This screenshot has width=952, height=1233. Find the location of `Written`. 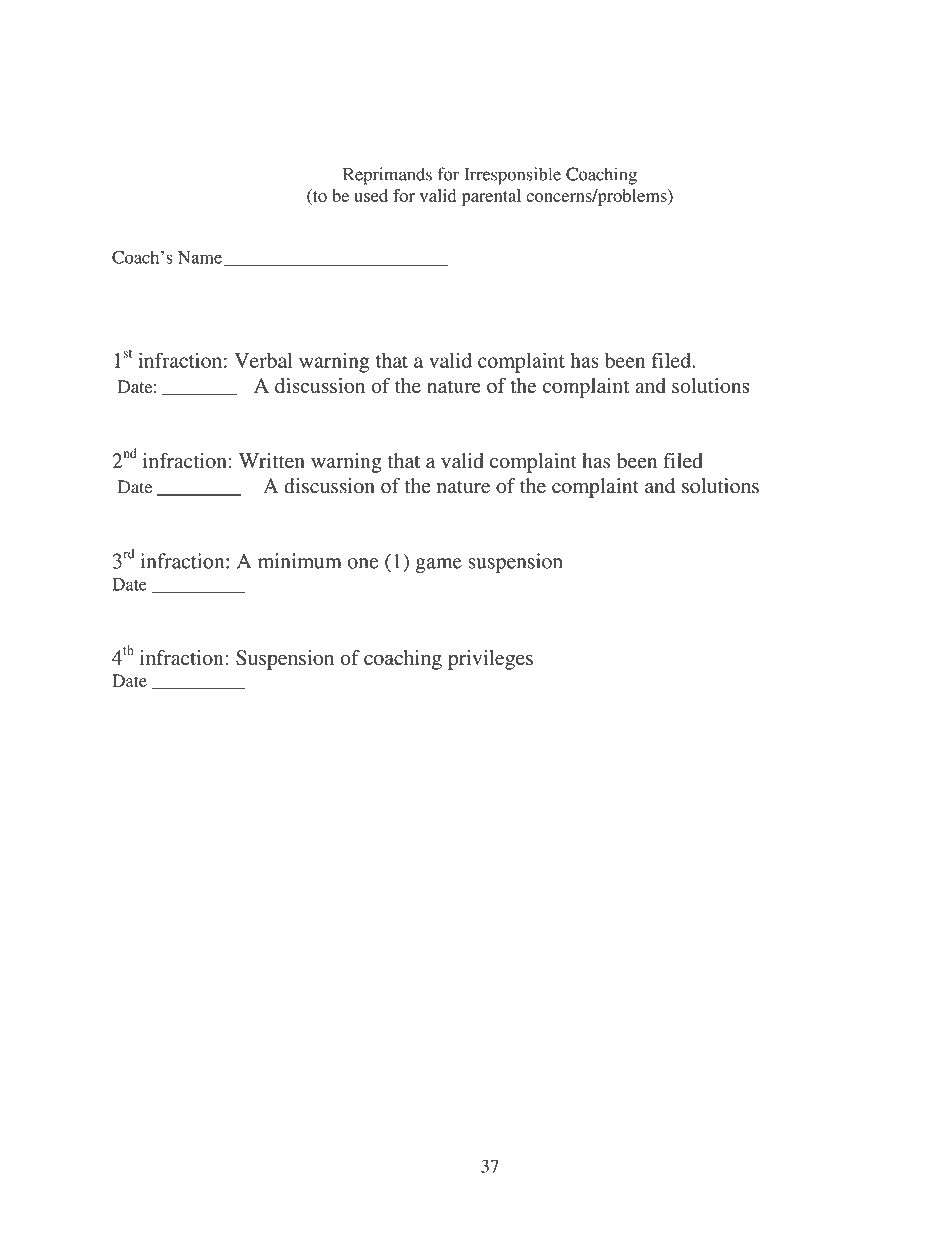

Written is located at coordinates (272, 461).
